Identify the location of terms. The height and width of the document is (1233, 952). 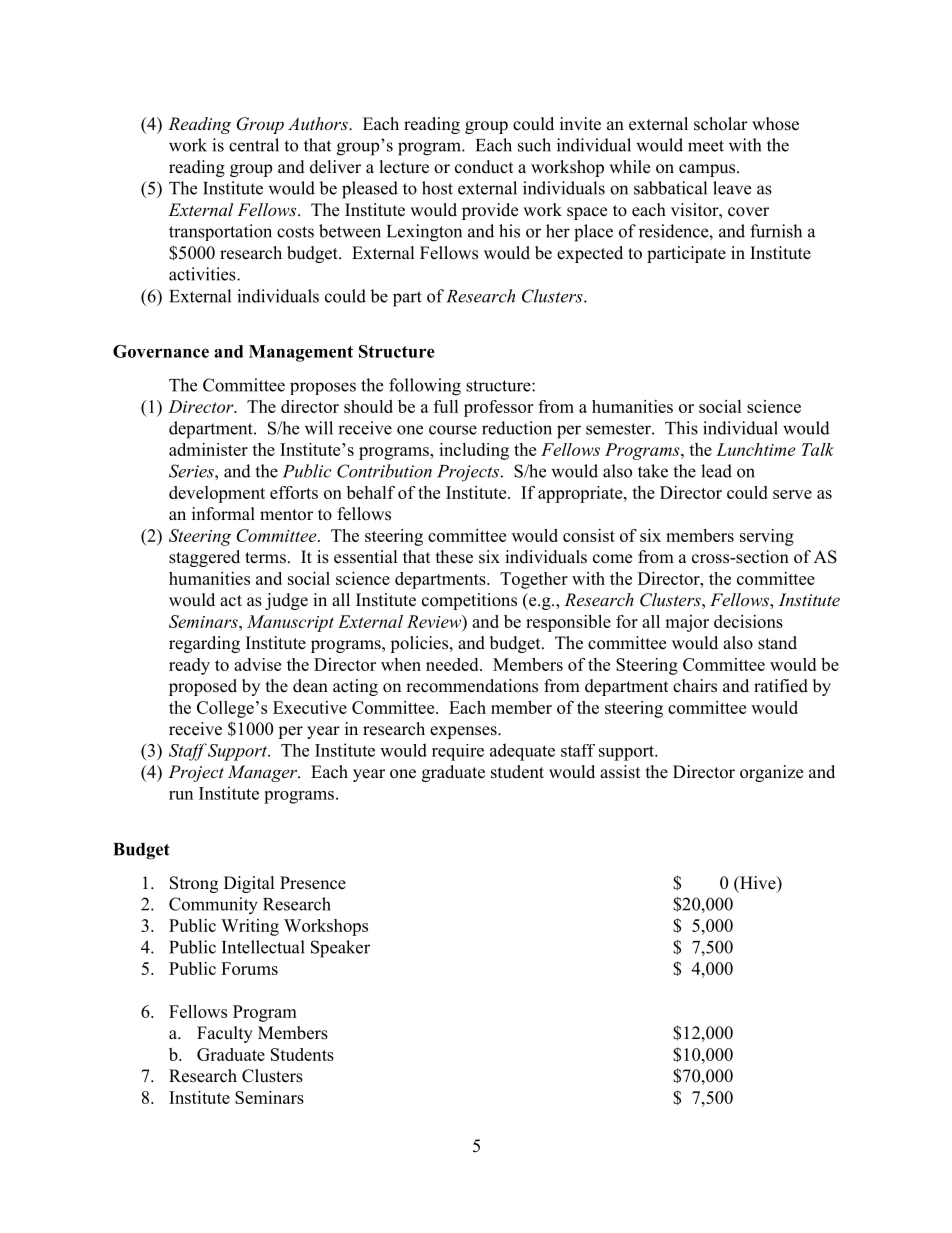
(265, 558).
